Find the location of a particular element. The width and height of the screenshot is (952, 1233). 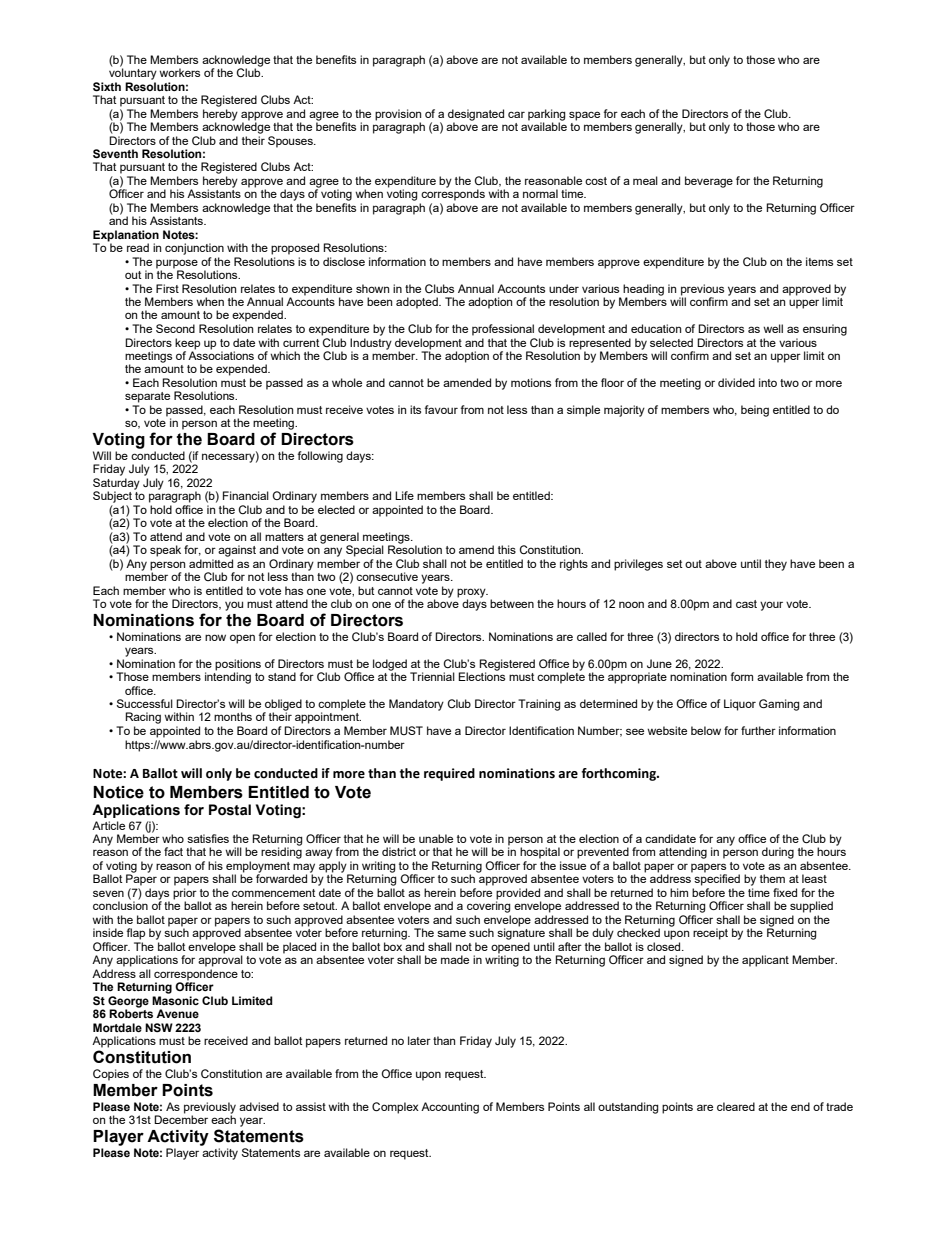

December is located at coordinates (181, 1118).
